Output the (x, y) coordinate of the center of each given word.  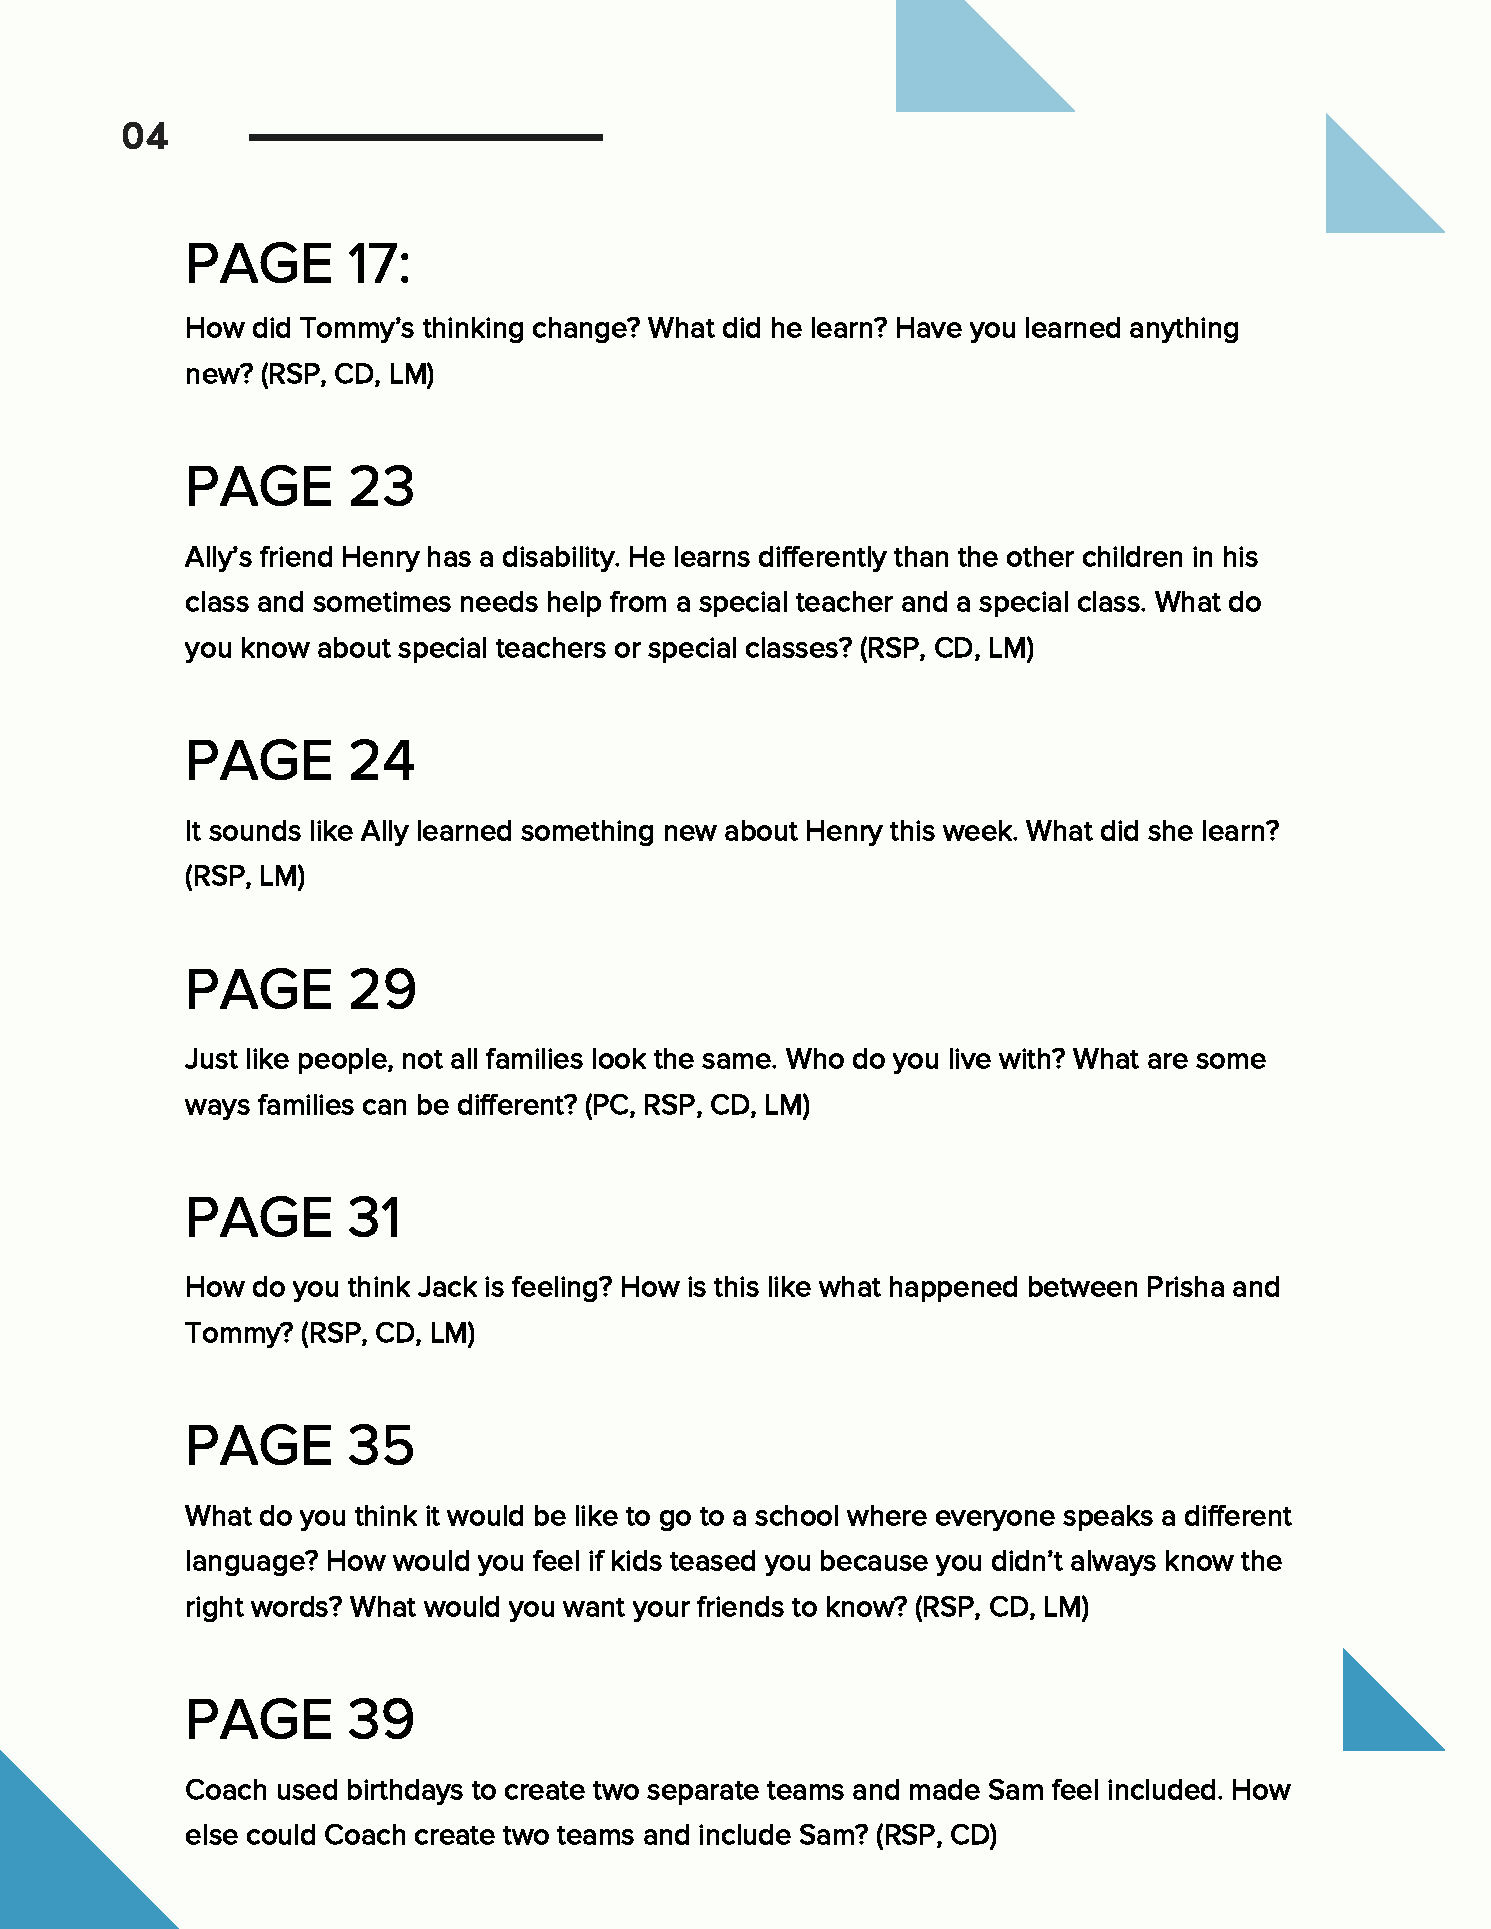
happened (953, 1289)
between (1083, 1286)
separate (703, 1793)
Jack (447, 1286)
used (307, 1789)
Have (929, 327)
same (737, 1061)
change (581, 330)
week (979, 830)
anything (1184, 330)
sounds (255, 830)
